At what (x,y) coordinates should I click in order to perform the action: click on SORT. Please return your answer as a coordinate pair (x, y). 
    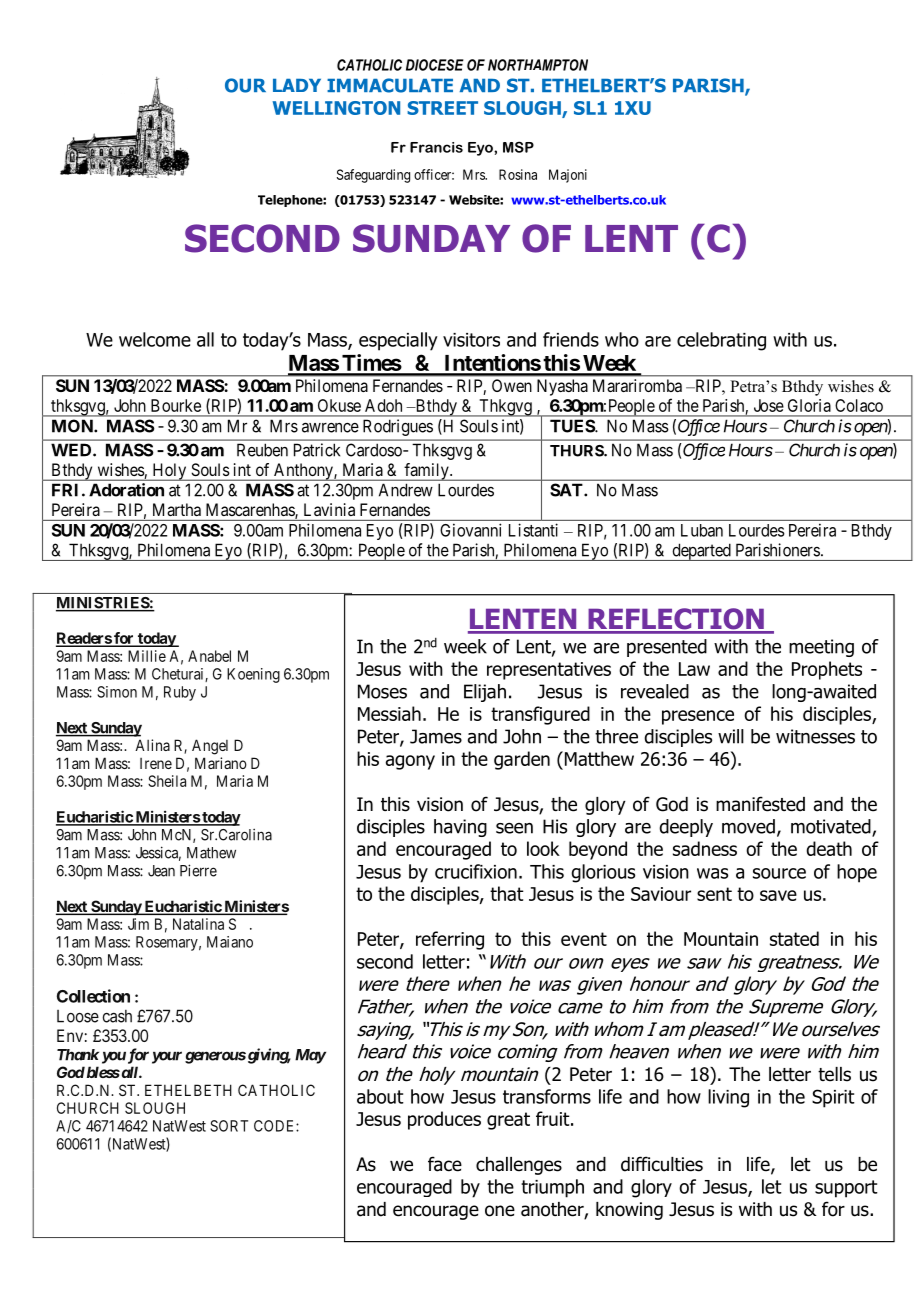
    Looking at the image, I should click on (229, 1126).
